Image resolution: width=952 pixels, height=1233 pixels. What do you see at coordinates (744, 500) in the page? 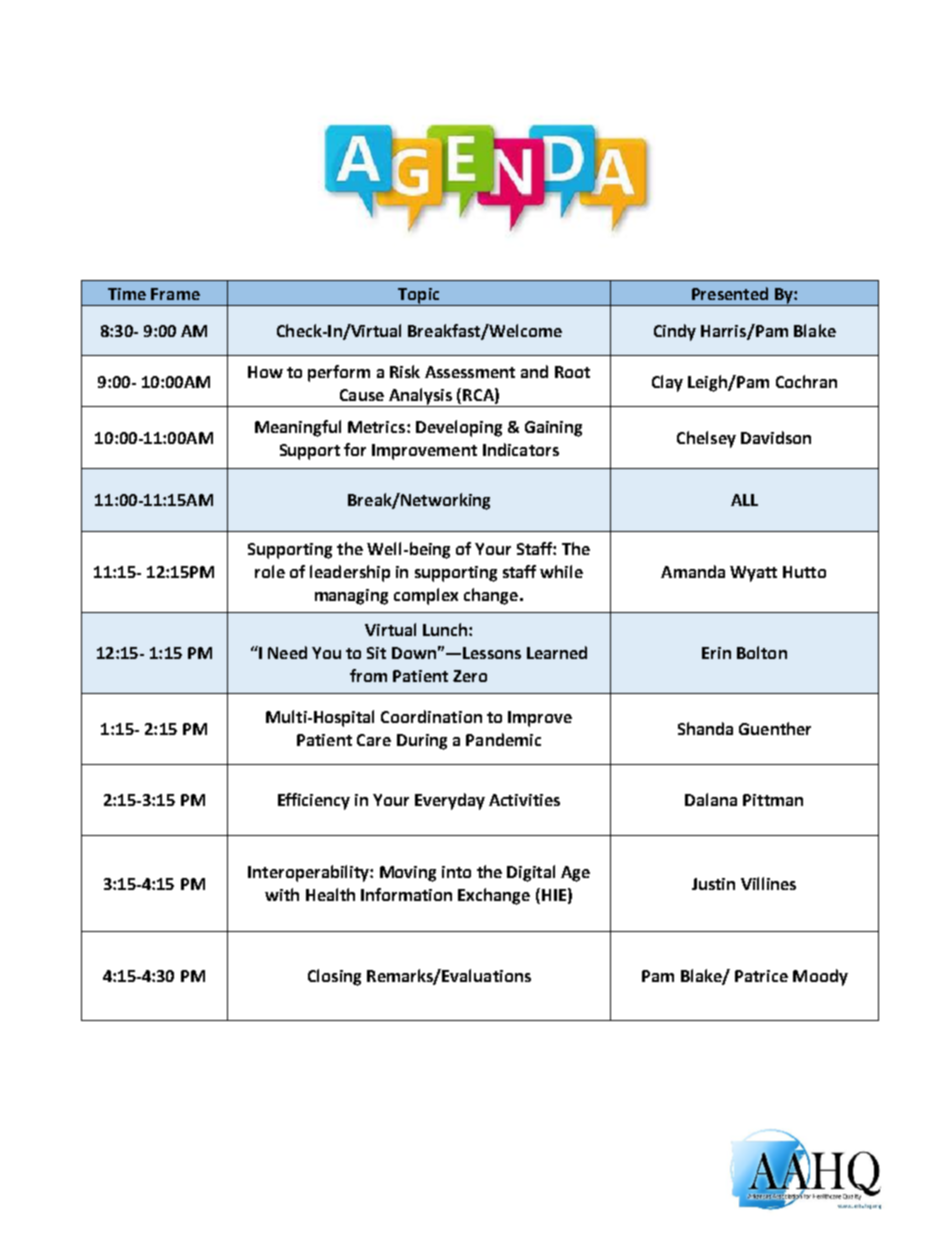
I see `ALL` at bounding box center [744, 500].
